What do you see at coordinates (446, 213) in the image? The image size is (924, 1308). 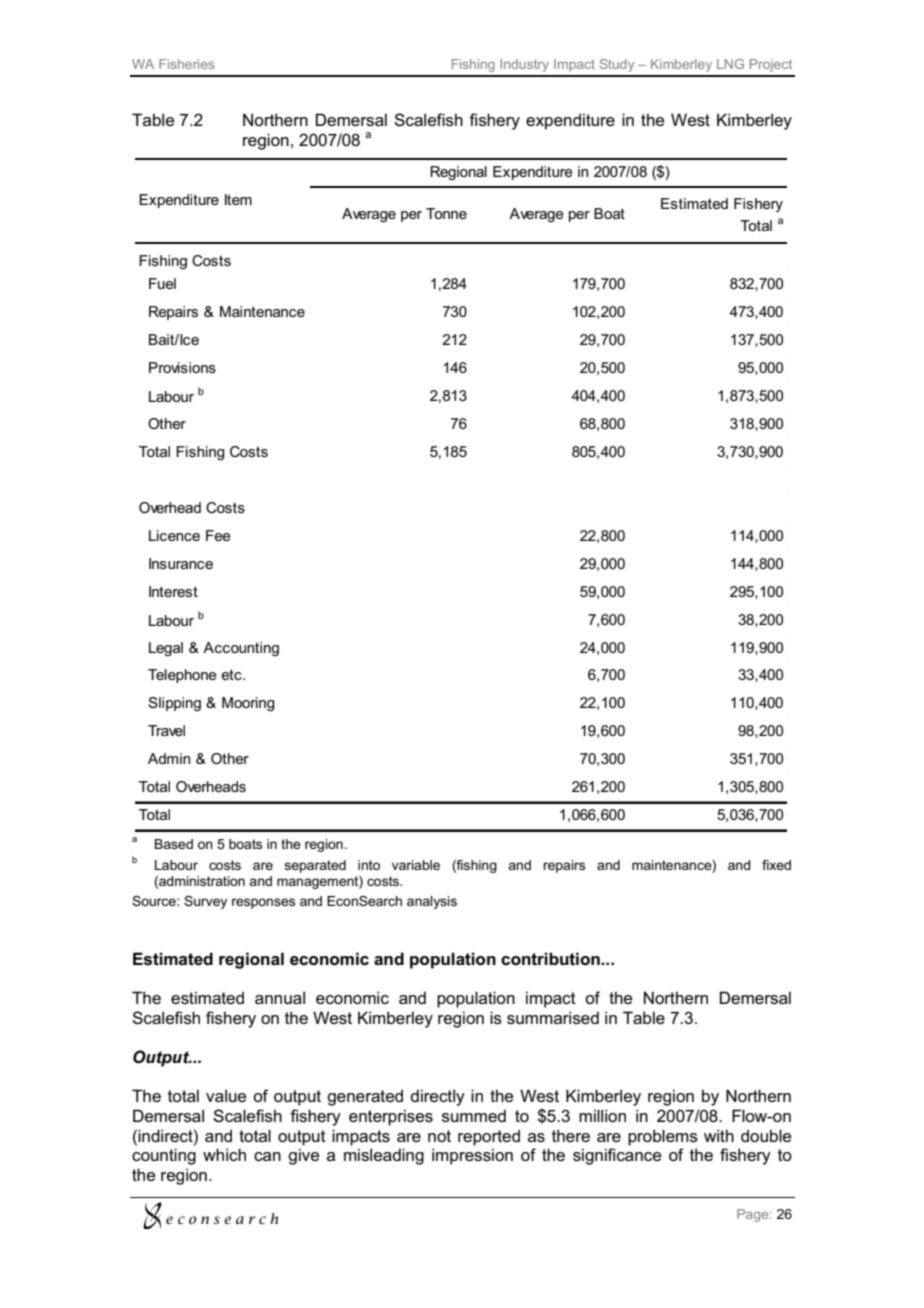 I see `Tonne` at bounding box center [446, 213].
